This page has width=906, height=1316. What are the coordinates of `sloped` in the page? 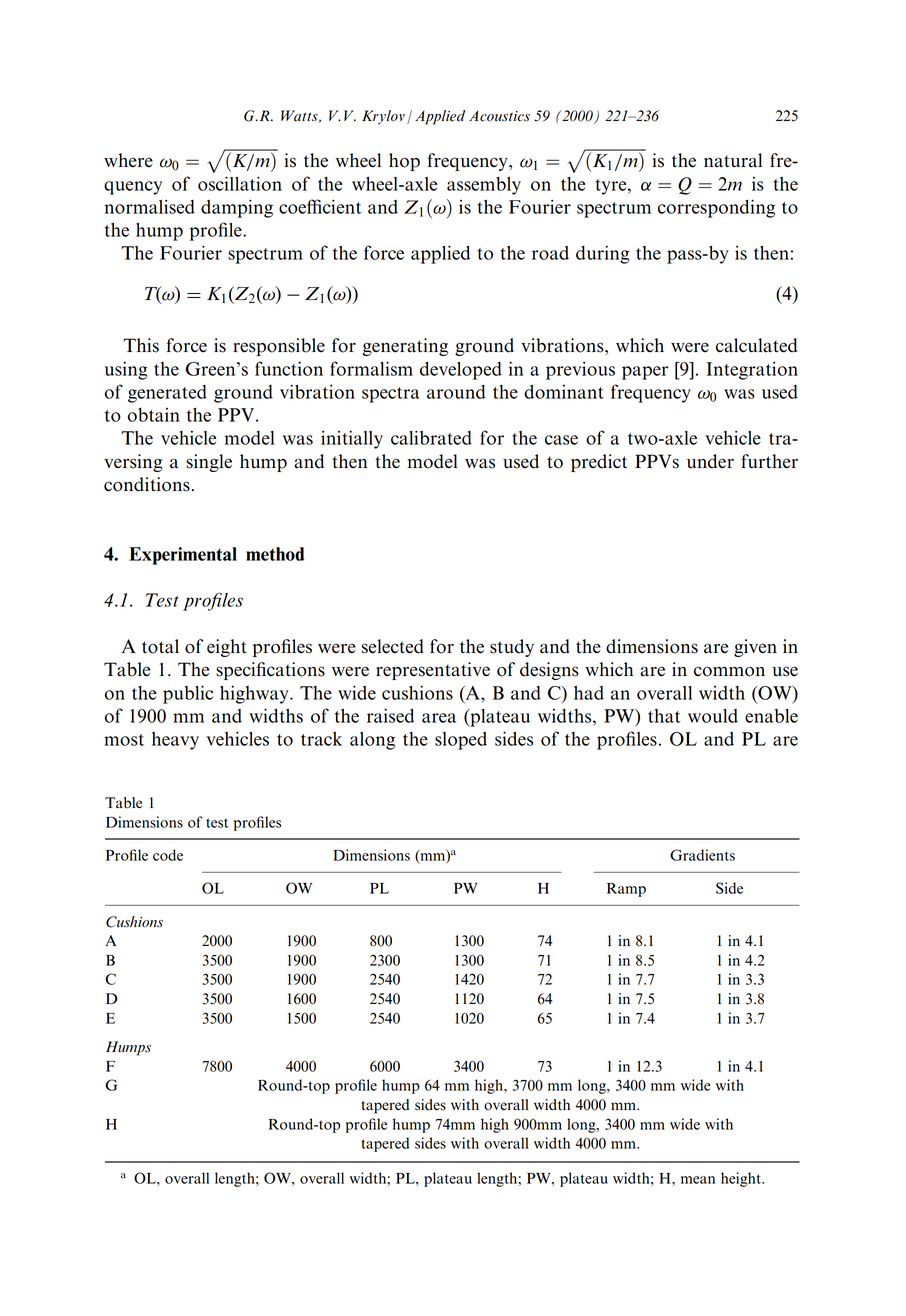 It's located at (461, 741).
